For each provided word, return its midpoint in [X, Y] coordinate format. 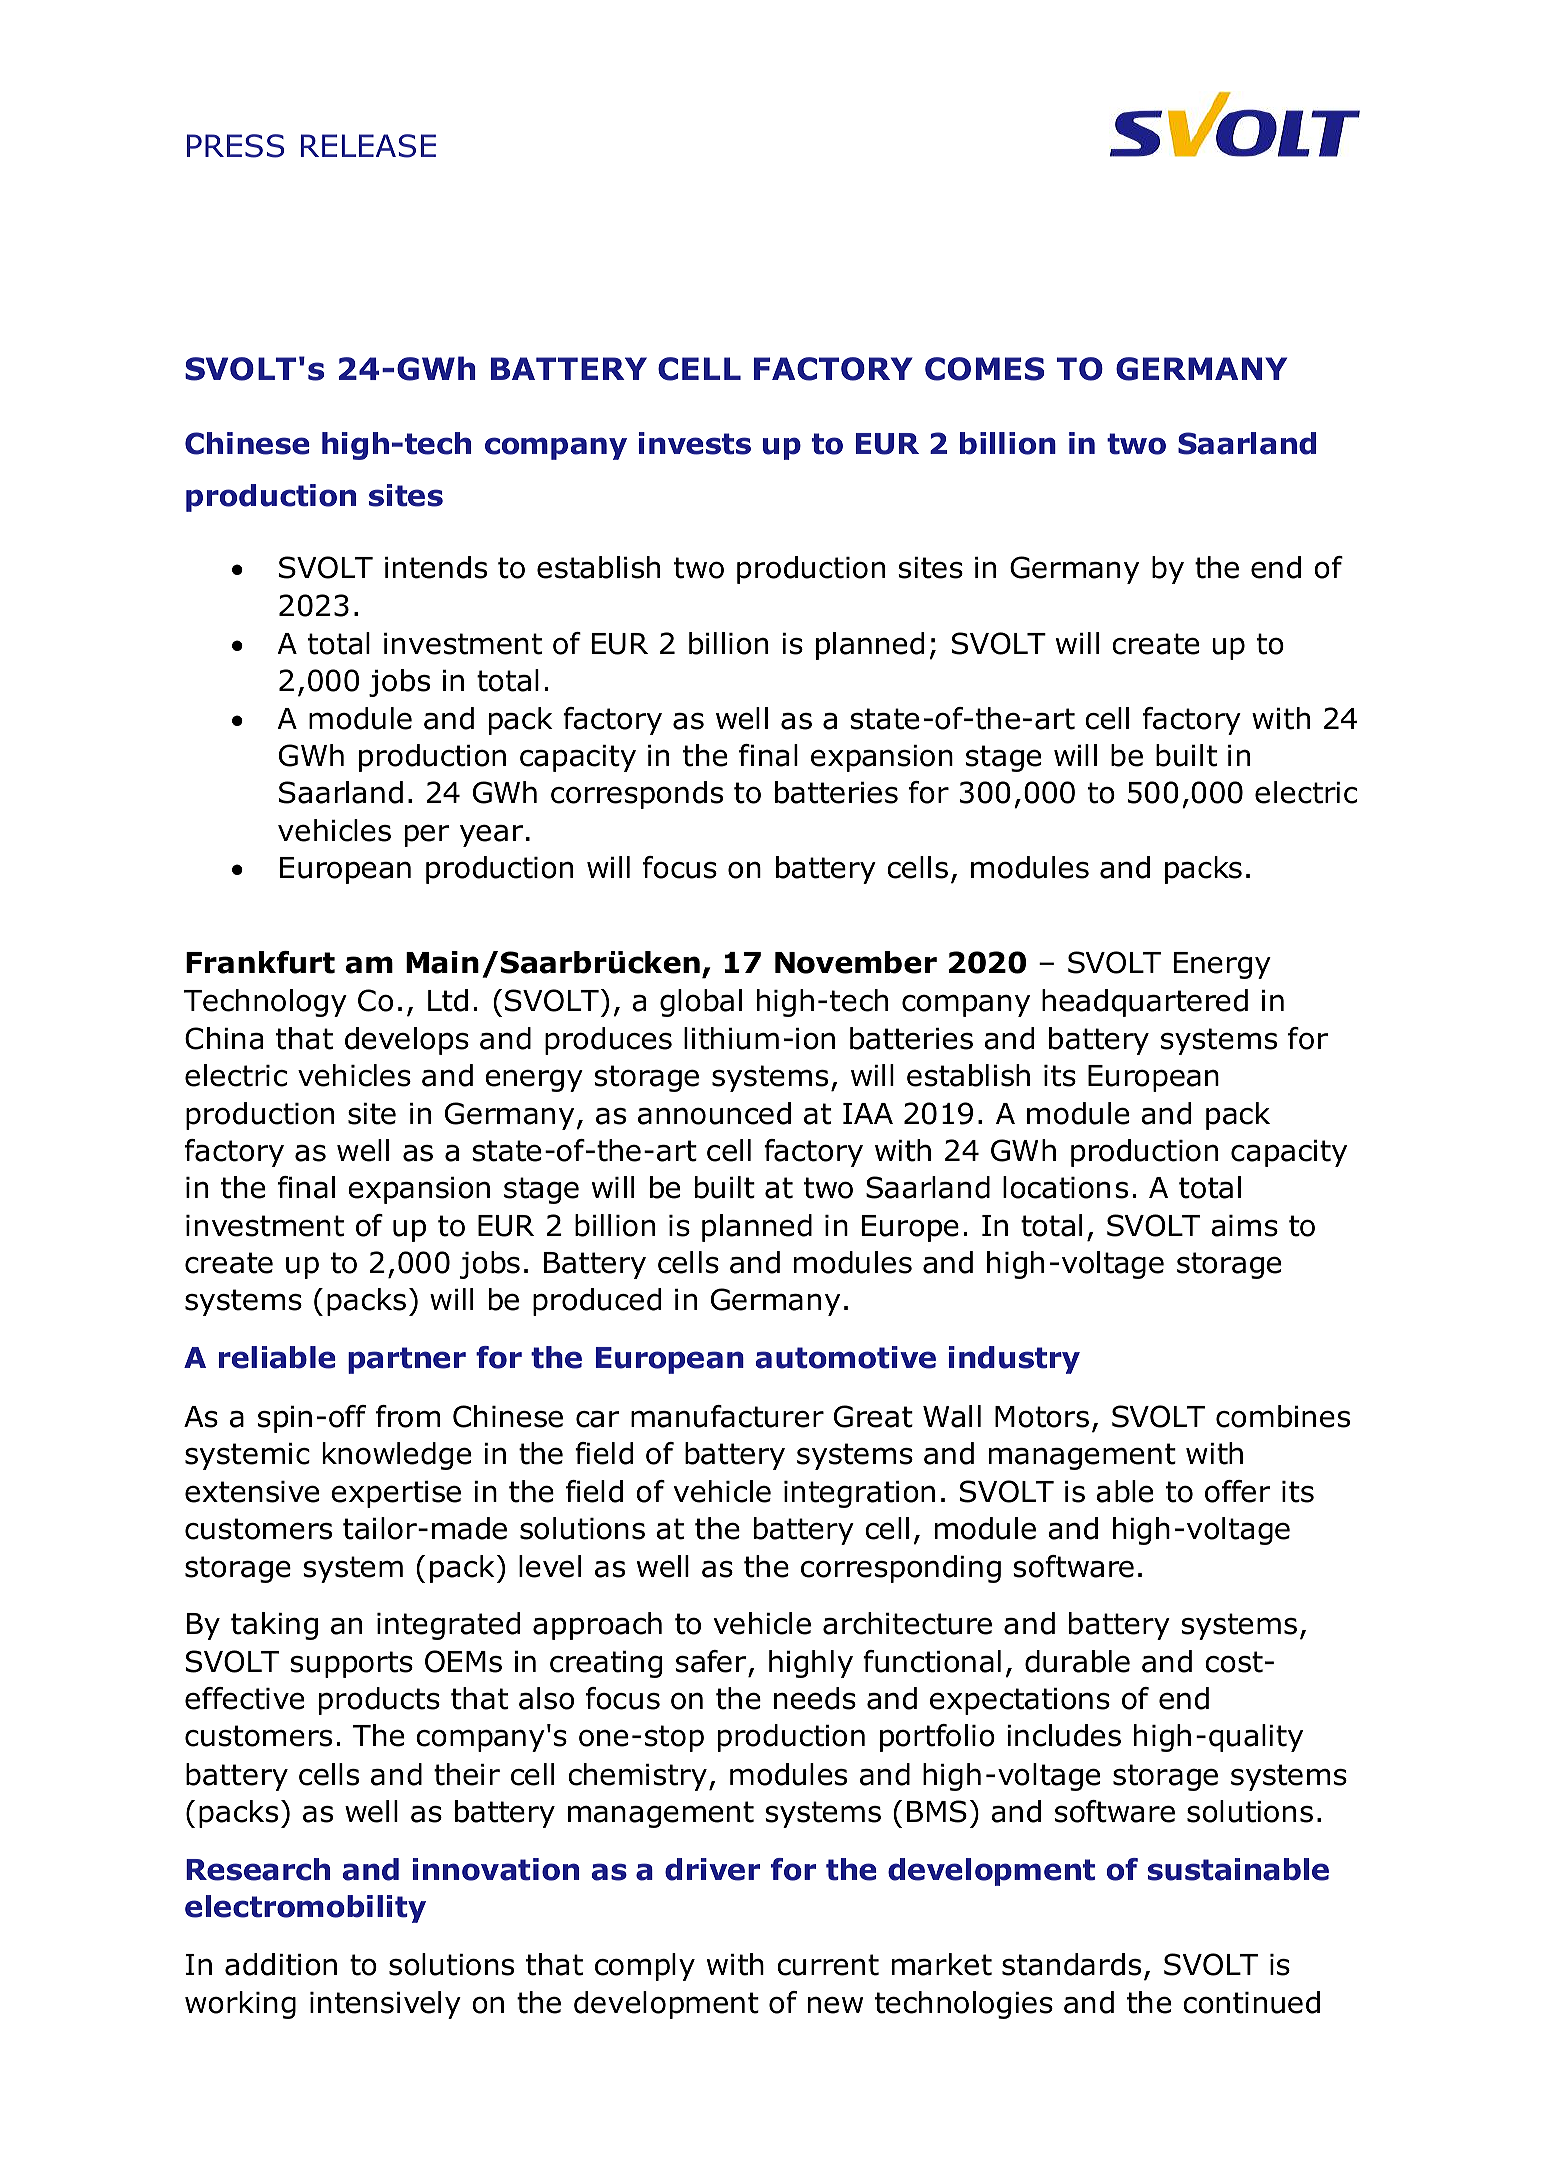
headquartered [1145, 1003]
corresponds [637, 795]
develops [407, 1041]
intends [436, 567]
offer [1238, 1491]
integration [859, 1494]
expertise [396, 1494]
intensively [385, 2005]
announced [714, 1113]
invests [695, 443]
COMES [985, 369]
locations [1065, 1187]
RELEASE [368, 146]
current [828, 1965]
